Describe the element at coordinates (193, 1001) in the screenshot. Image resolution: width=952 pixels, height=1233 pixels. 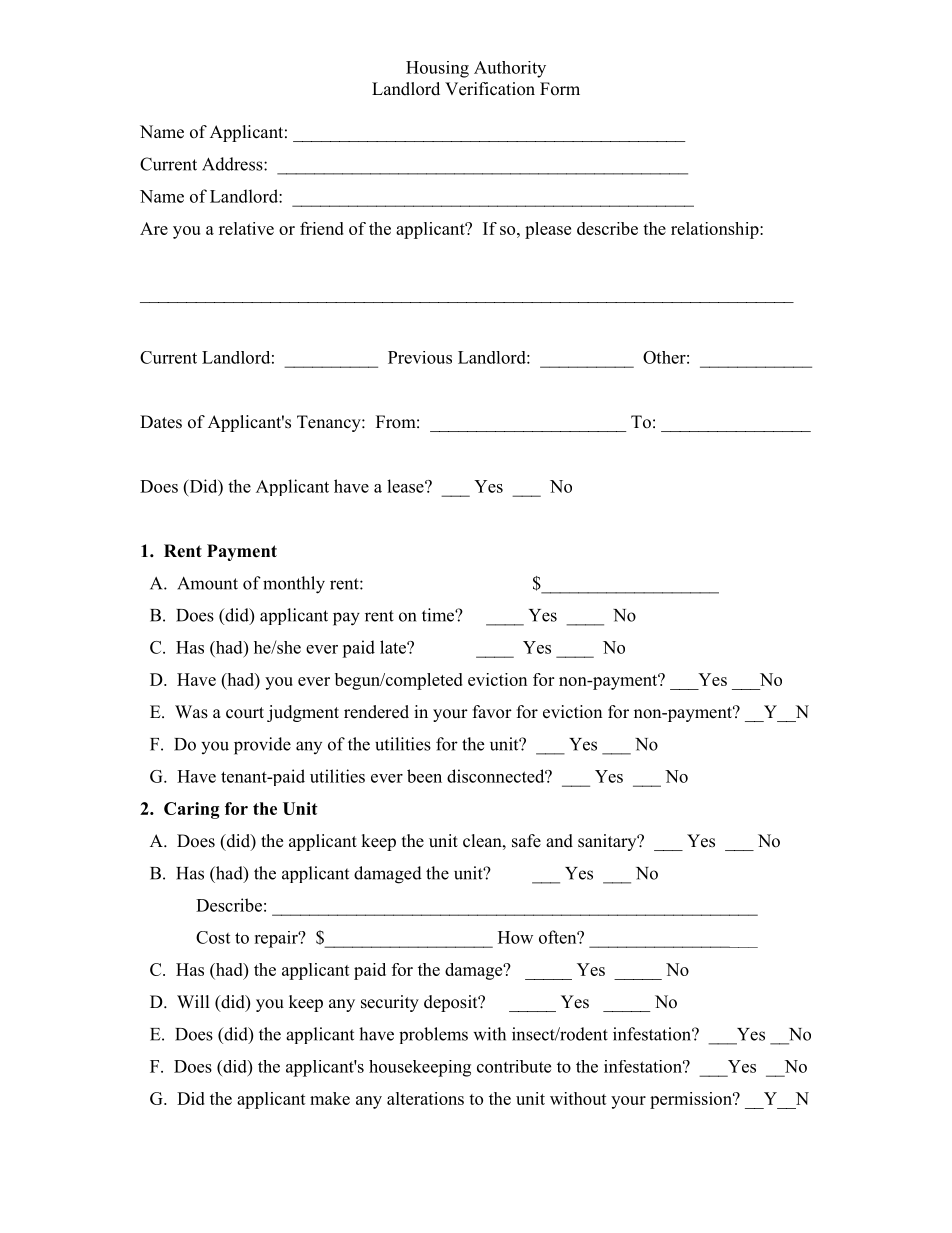
I see `Will` at that location.
